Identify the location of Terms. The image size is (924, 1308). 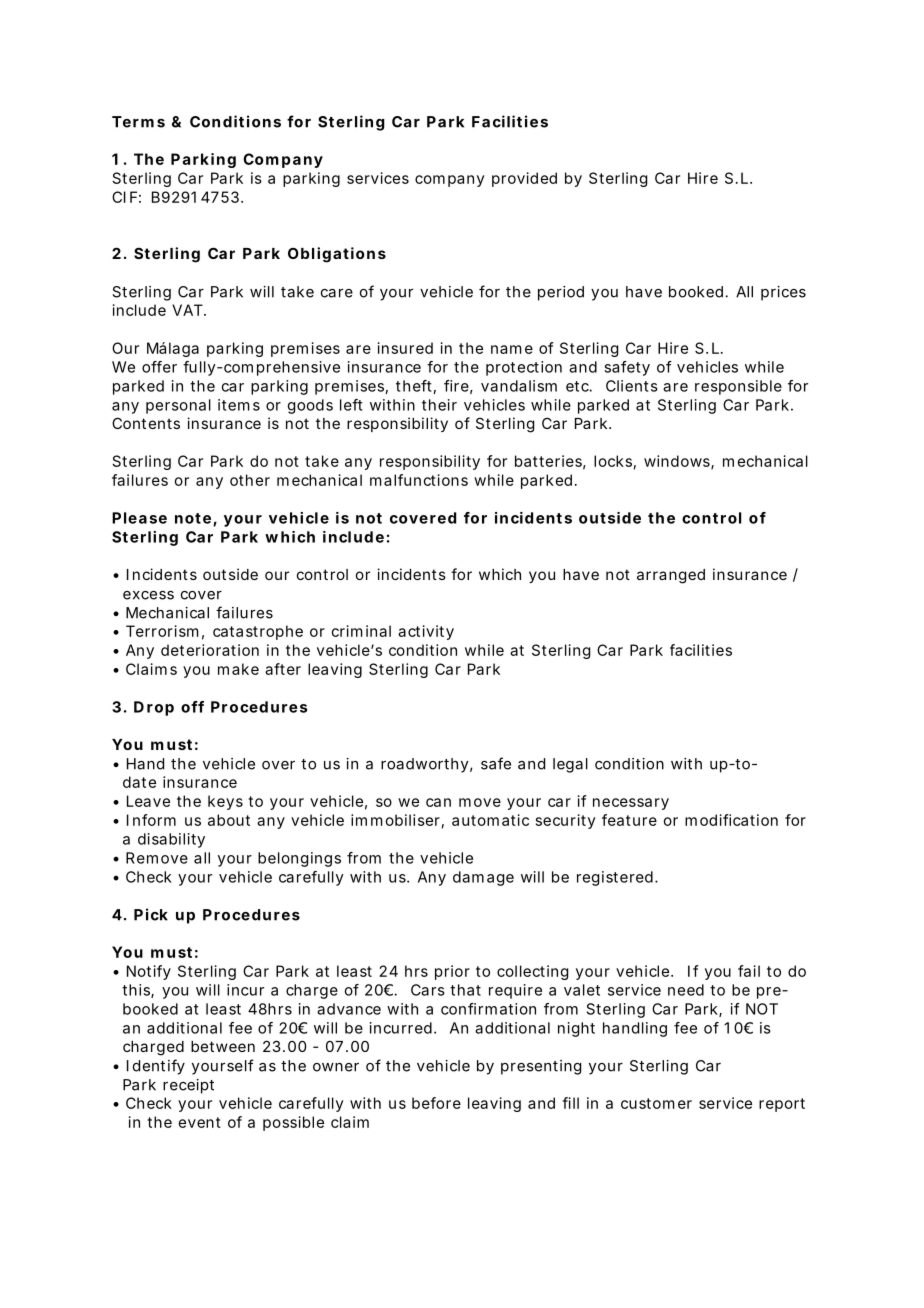
(138, 122).
